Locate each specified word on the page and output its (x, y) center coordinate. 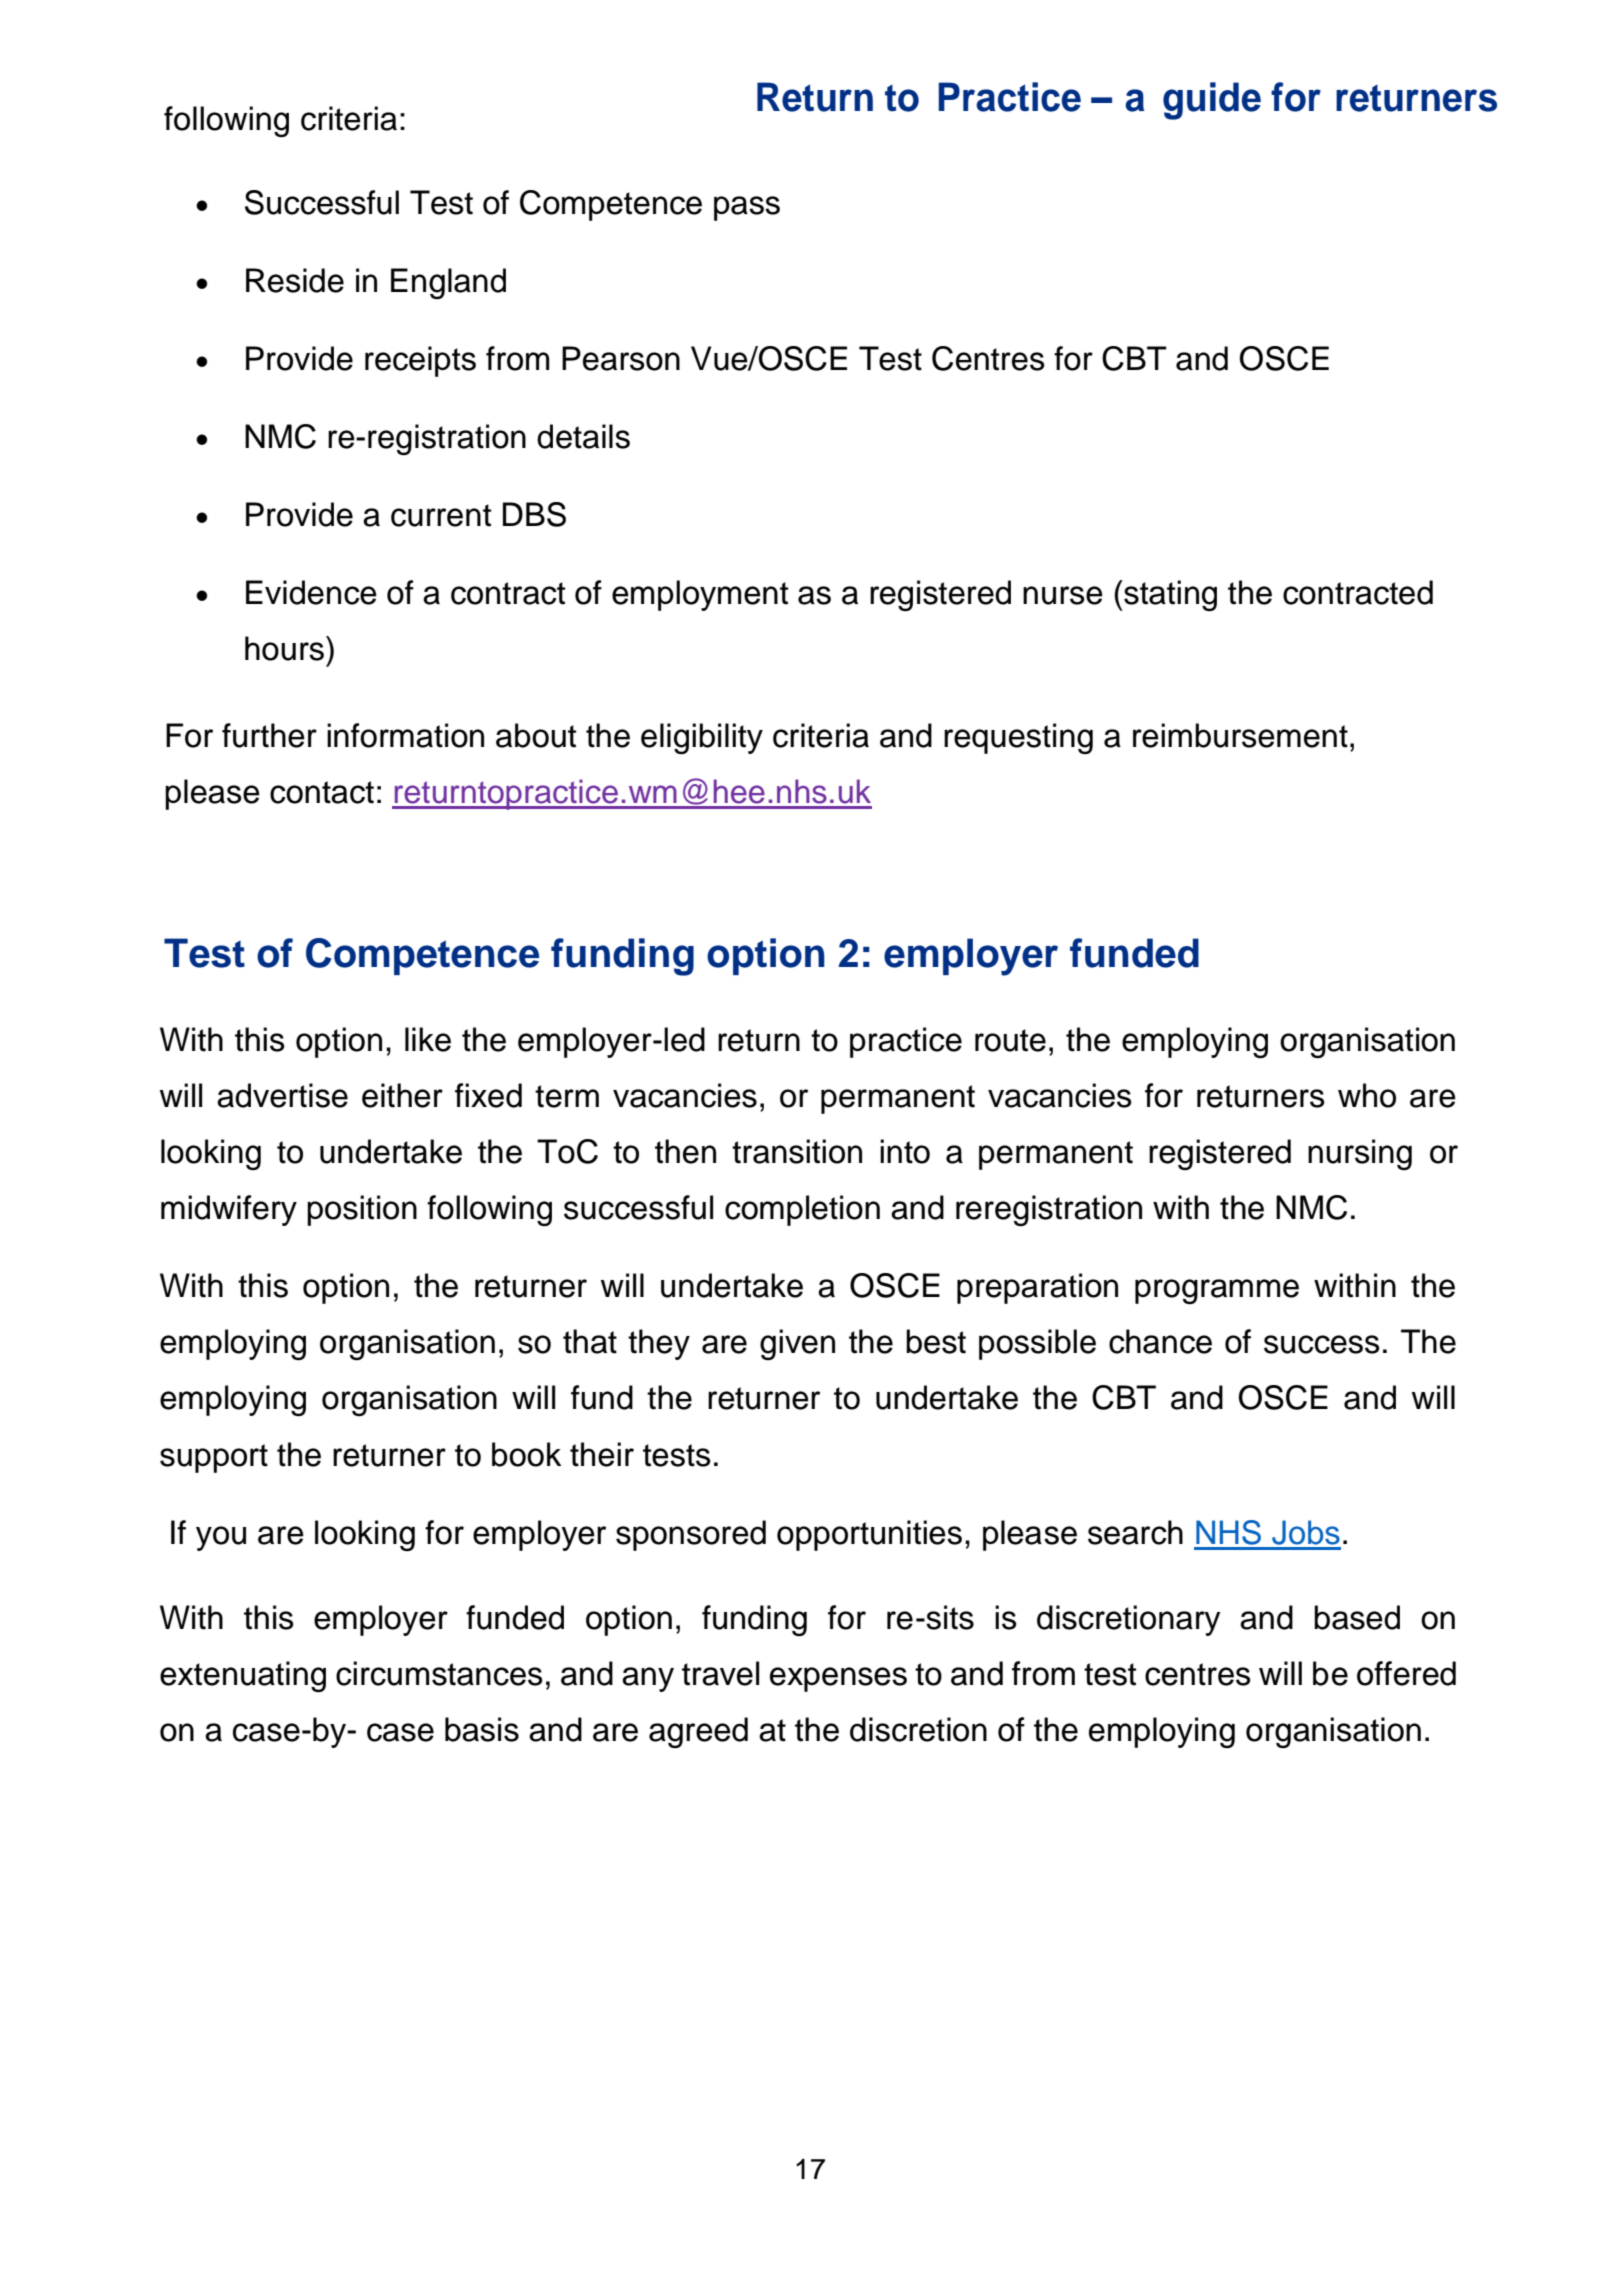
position (362, 1210)
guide (1212, 101)
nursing (1360, 1154)
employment (700, 595)
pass (747, 208)
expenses (838, 1679)
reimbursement (1240, 735)
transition (797, 1151)
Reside (295, 280)
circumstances (439, 1673)
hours (286, 648)
